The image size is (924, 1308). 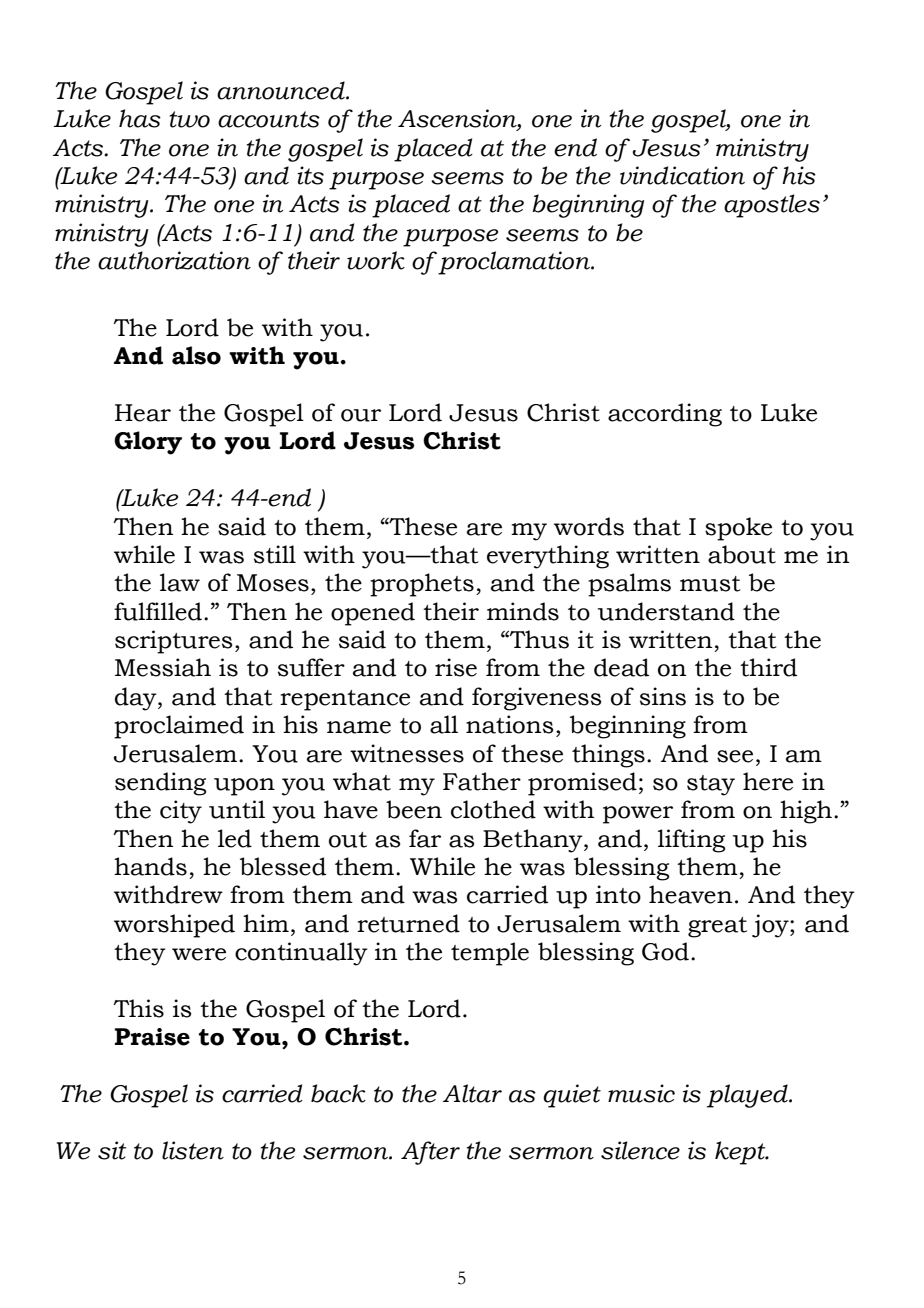 What do you see at coordinates (682, 175) in the screenshot?
I see `vindication` at bounding box center [682, 175].
